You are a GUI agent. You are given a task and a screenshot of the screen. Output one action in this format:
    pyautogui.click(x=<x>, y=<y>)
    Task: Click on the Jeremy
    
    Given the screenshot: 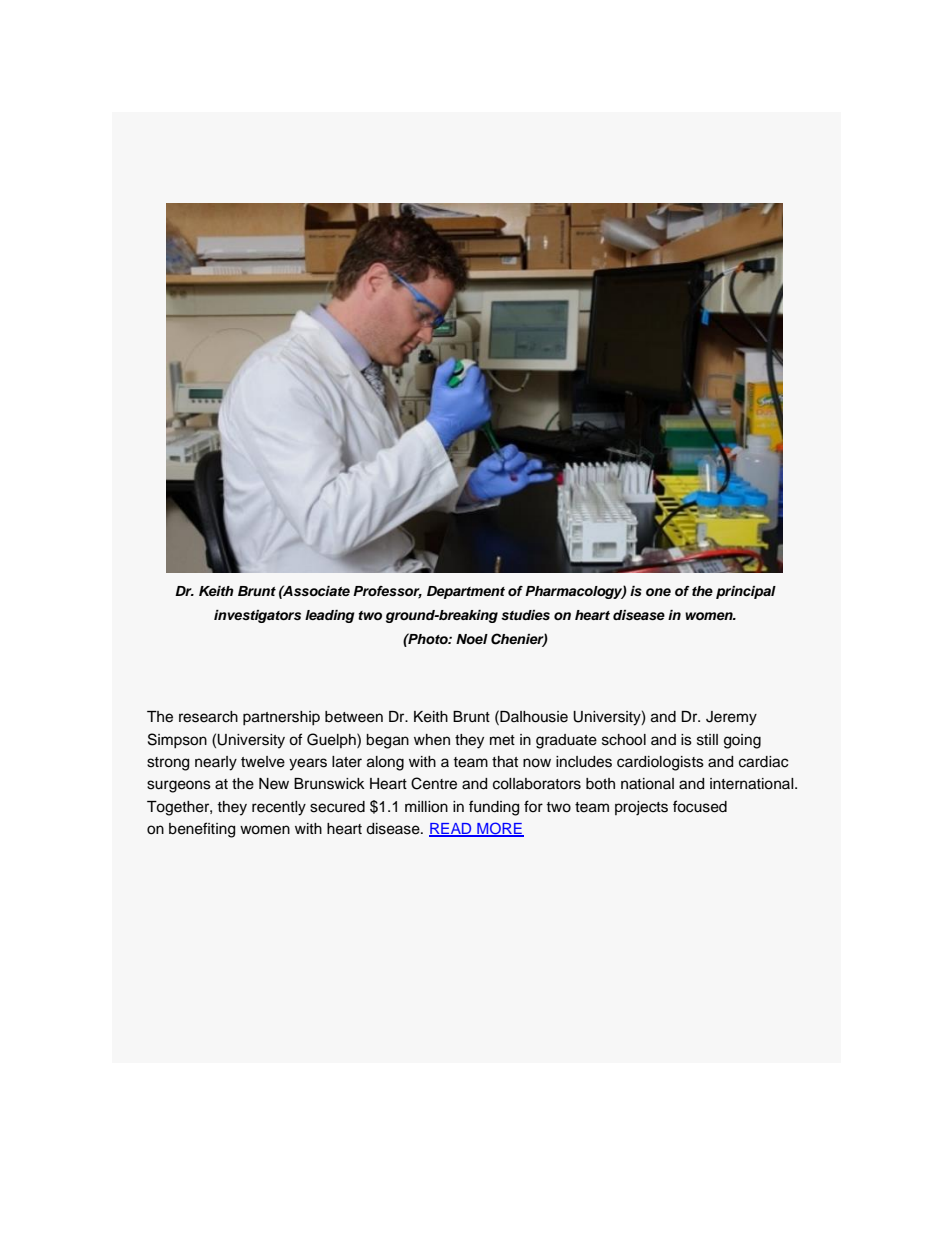 What is the action you would take?
    pyautogui.click(x=731, y=718)
